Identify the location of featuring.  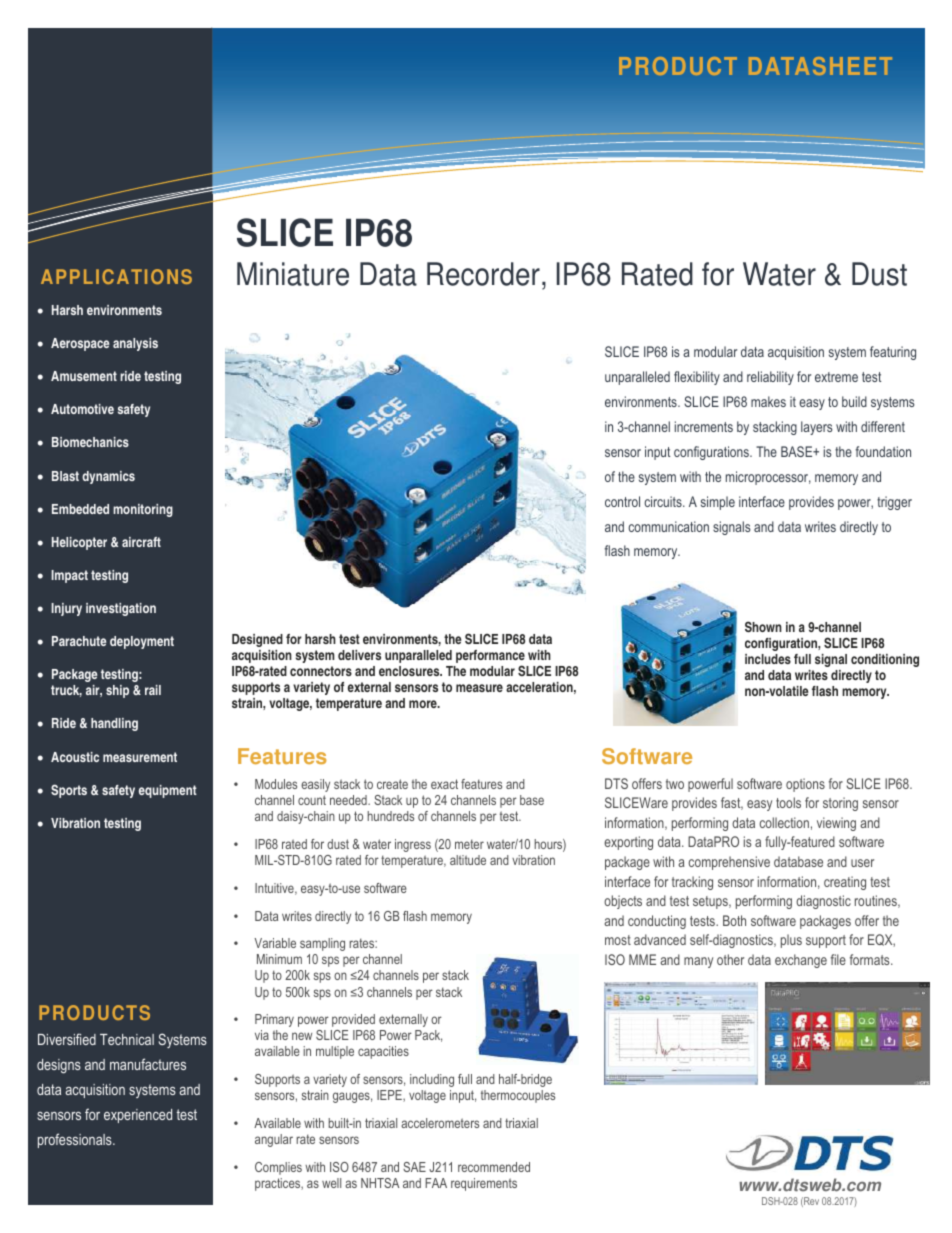
(893, 353).
